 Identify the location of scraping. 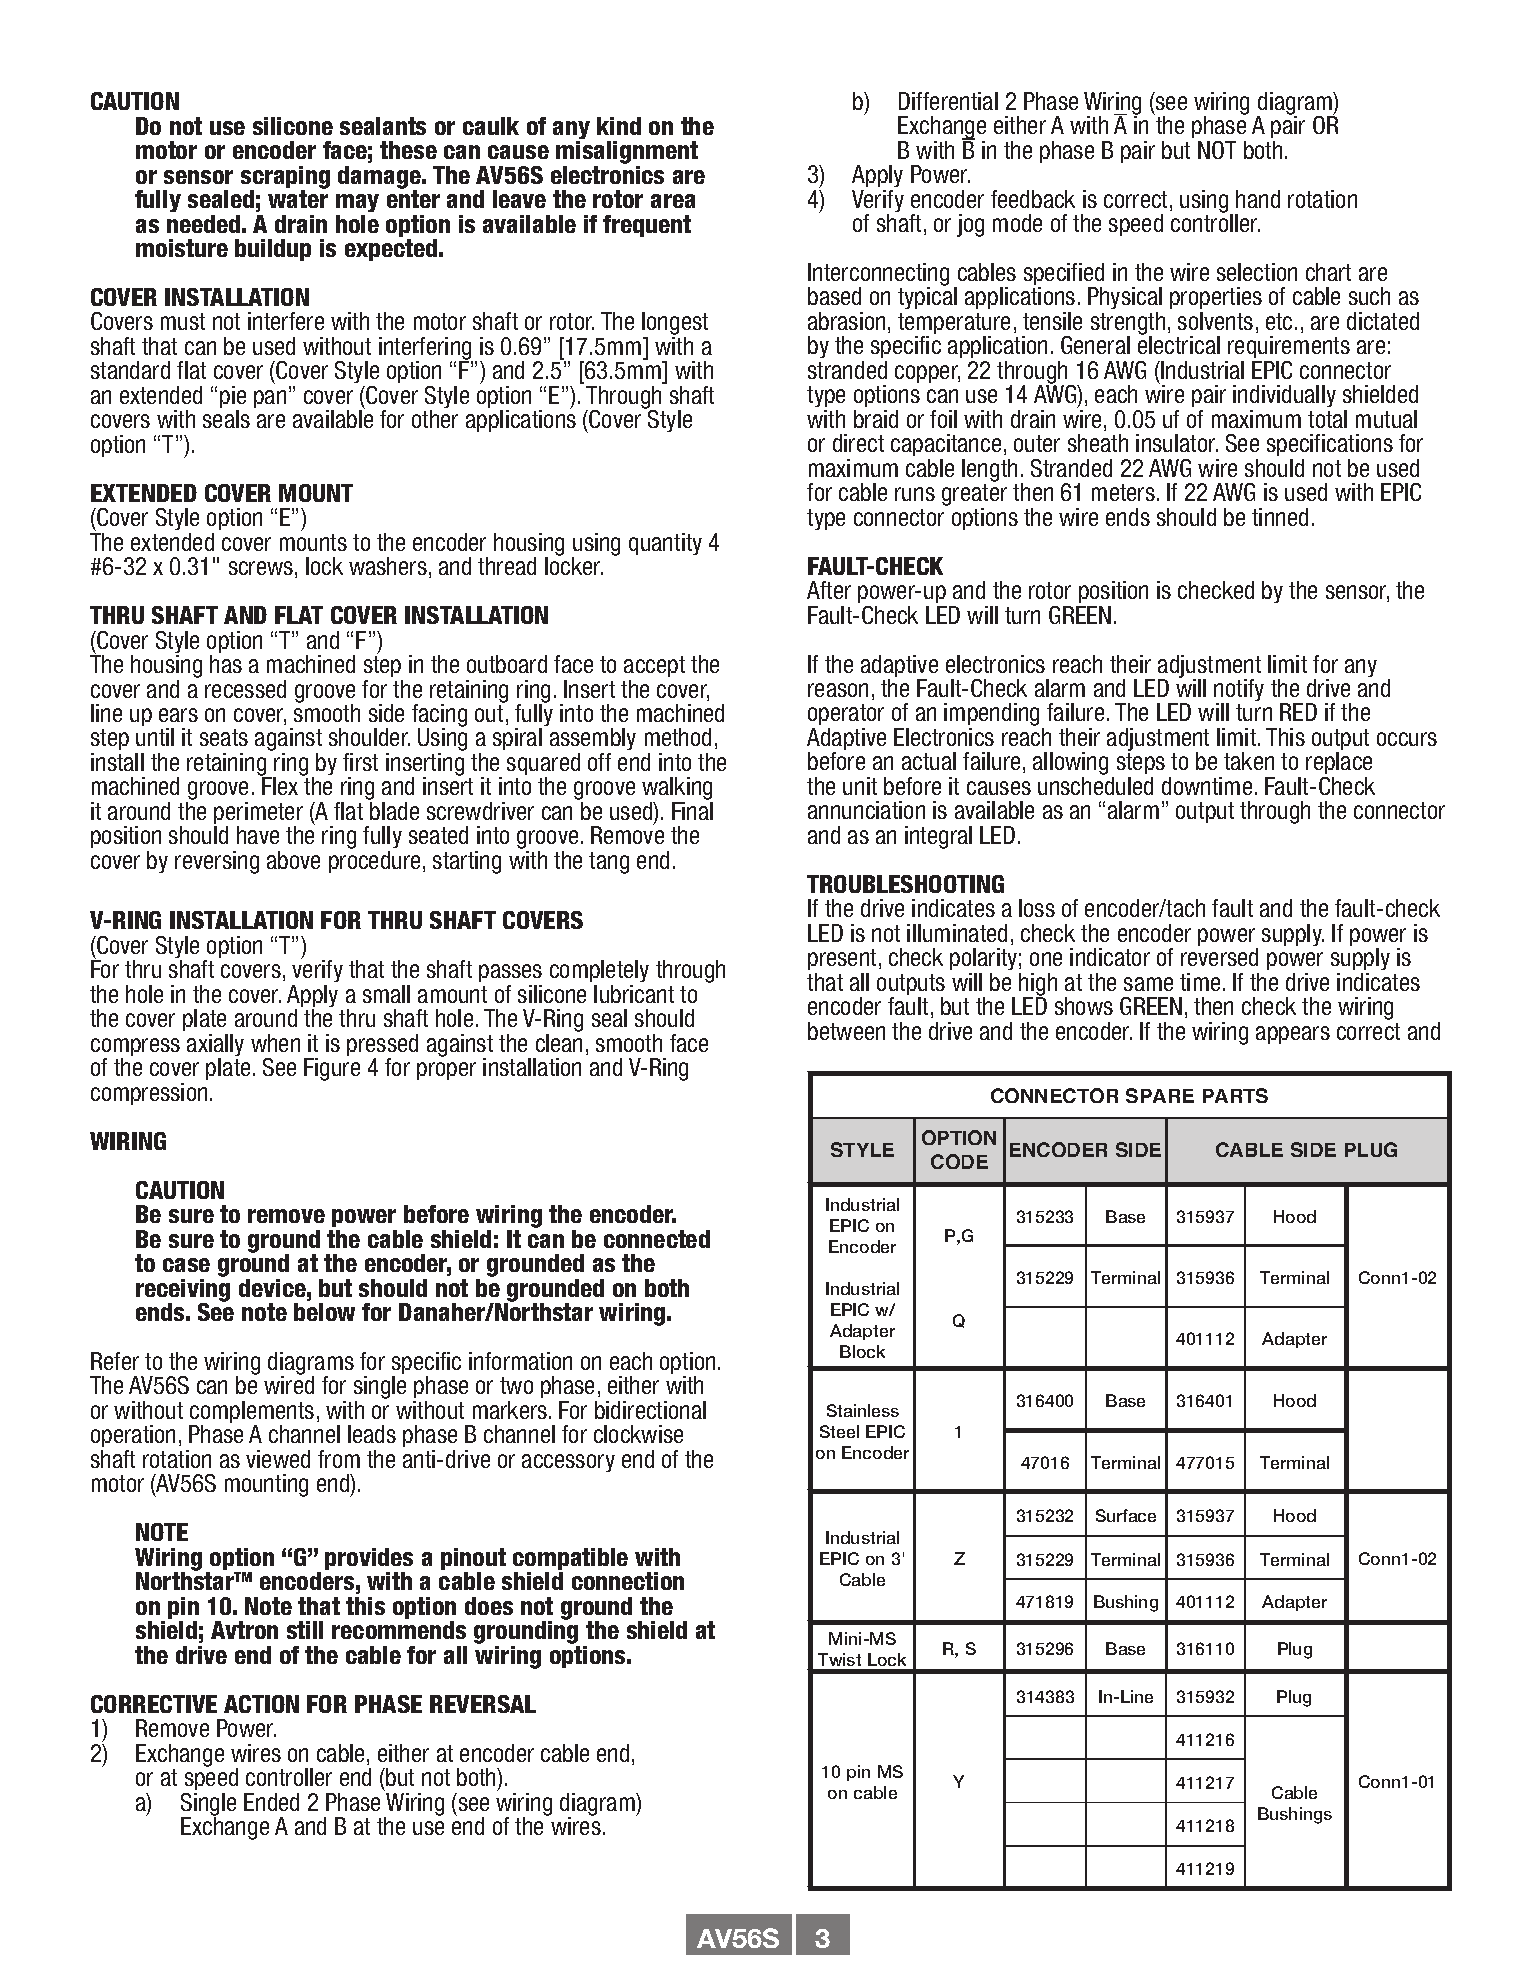
(285, 178).
